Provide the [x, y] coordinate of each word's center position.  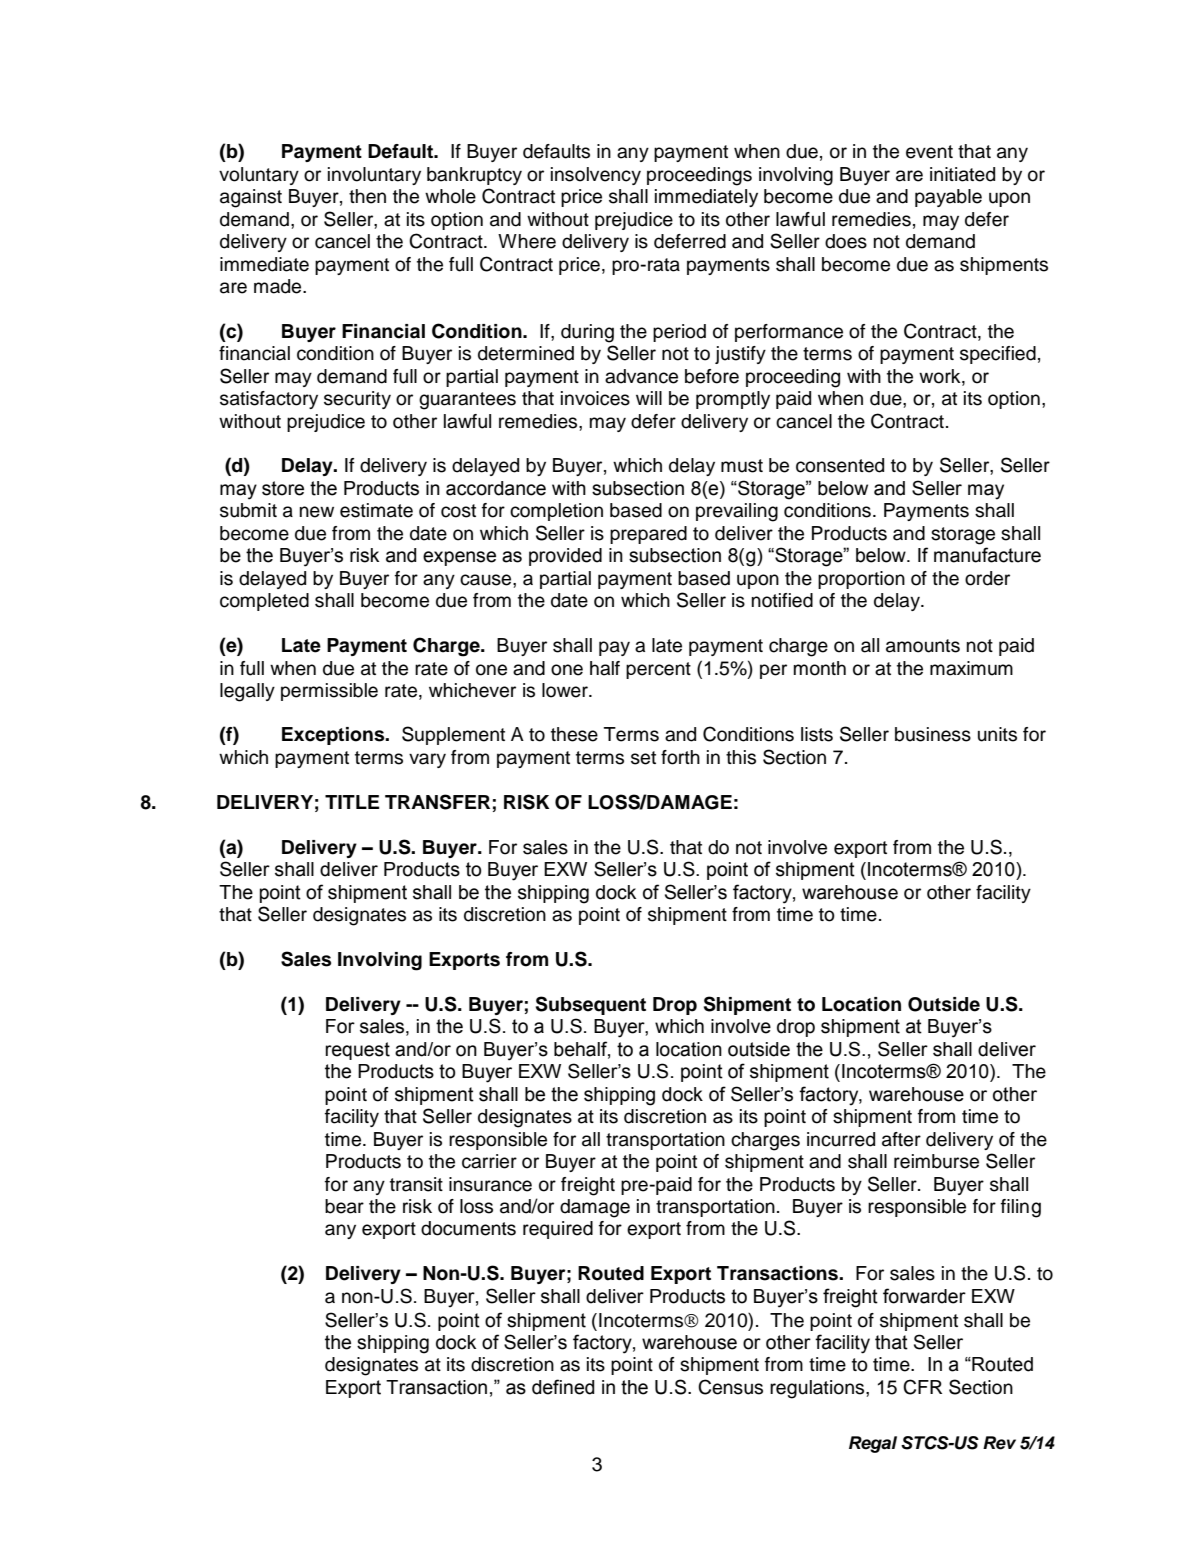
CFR [922, 1387]
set [643, 758]
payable [948, 198]
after [901, 1139]
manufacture [987, 555]
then [367, 196]
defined [563, 1387]
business [933, 734]
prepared [648, 535]
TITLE [352, 802]
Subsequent [591, 1005]
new [317, 512]
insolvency [596, 176]
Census [730, 1387]
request [357, 1051]
